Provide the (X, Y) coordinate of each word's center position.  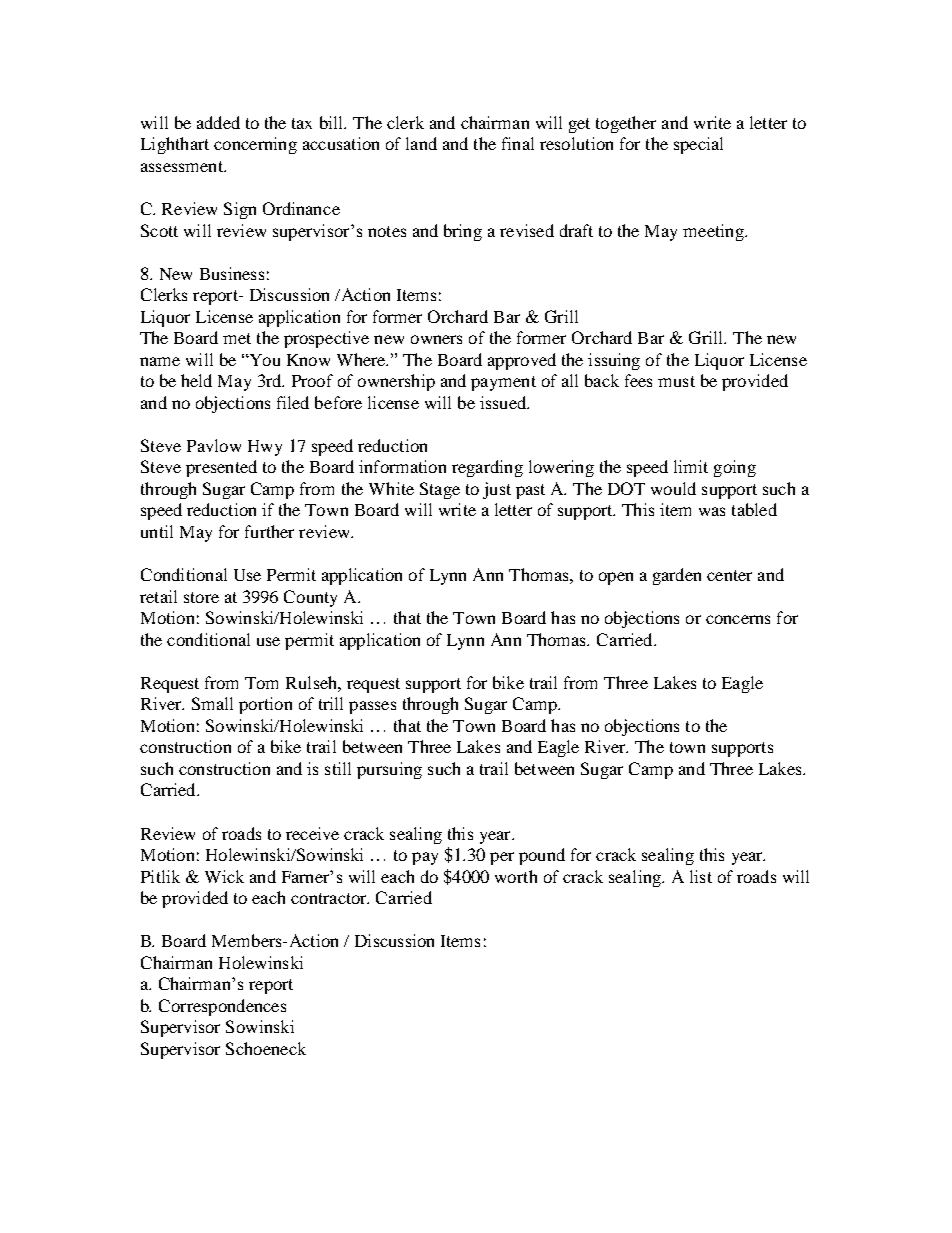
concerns (738, 619)
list (701, 876)
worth (516, 876)
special (698, 145)
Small (212, 703)
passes (372, 707)
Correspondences (222, 1007)
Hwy (265, 448)
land (421, 143)
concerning (255, 145)
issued (504, 402)
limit (691, 466)
